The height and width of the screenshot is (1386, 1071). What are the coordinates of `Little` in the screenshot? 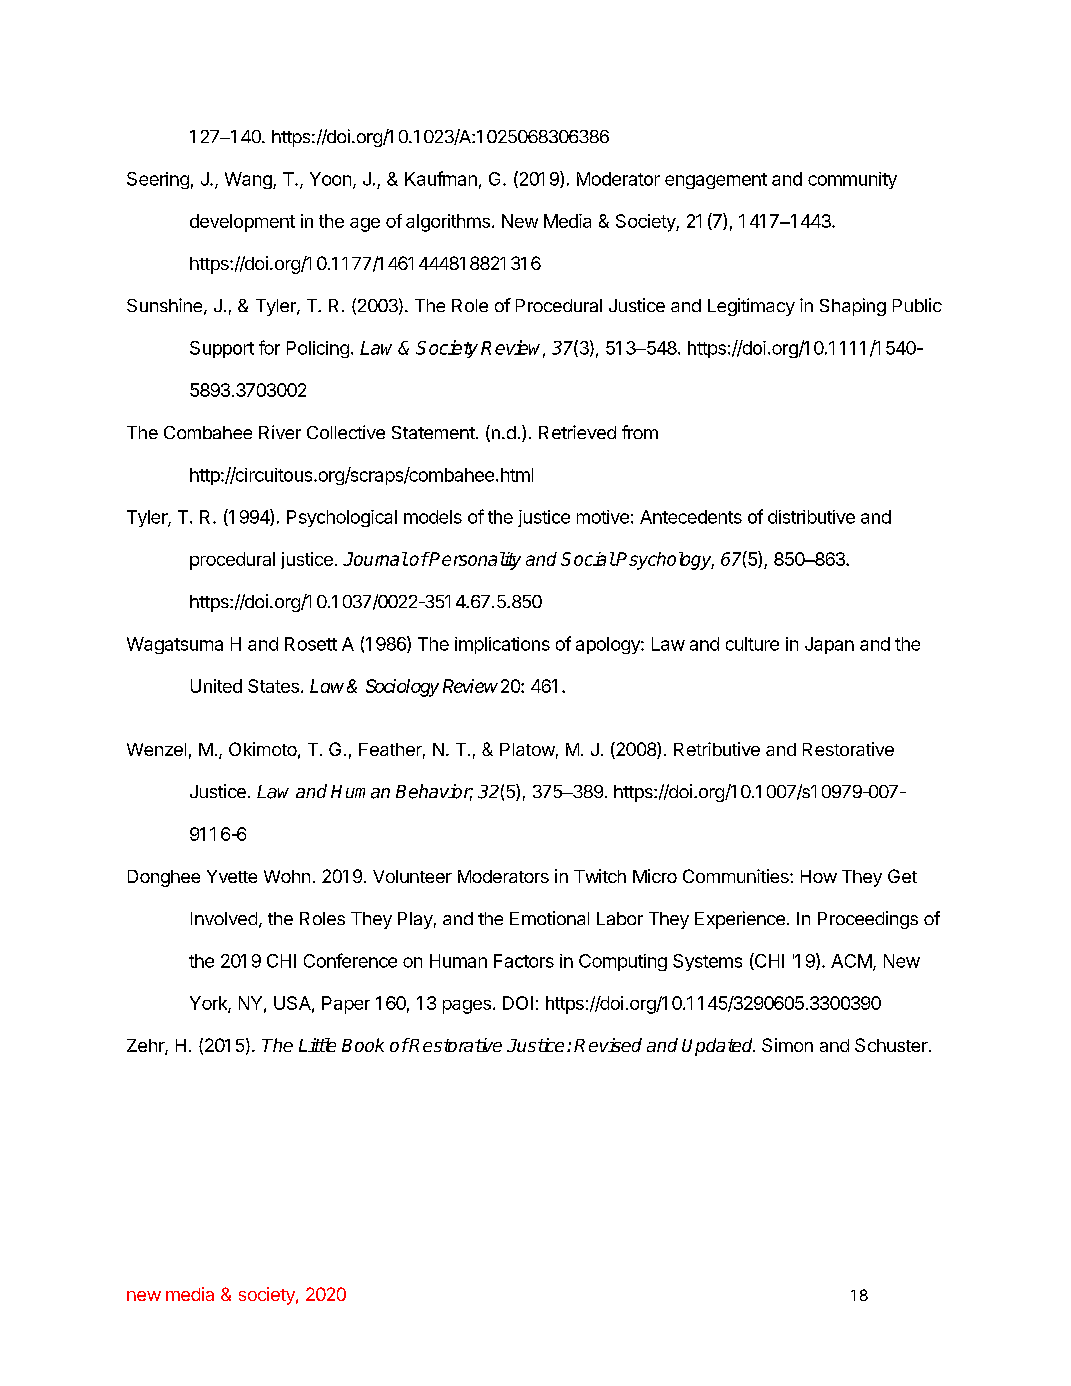 It's located at (317, 1045).
